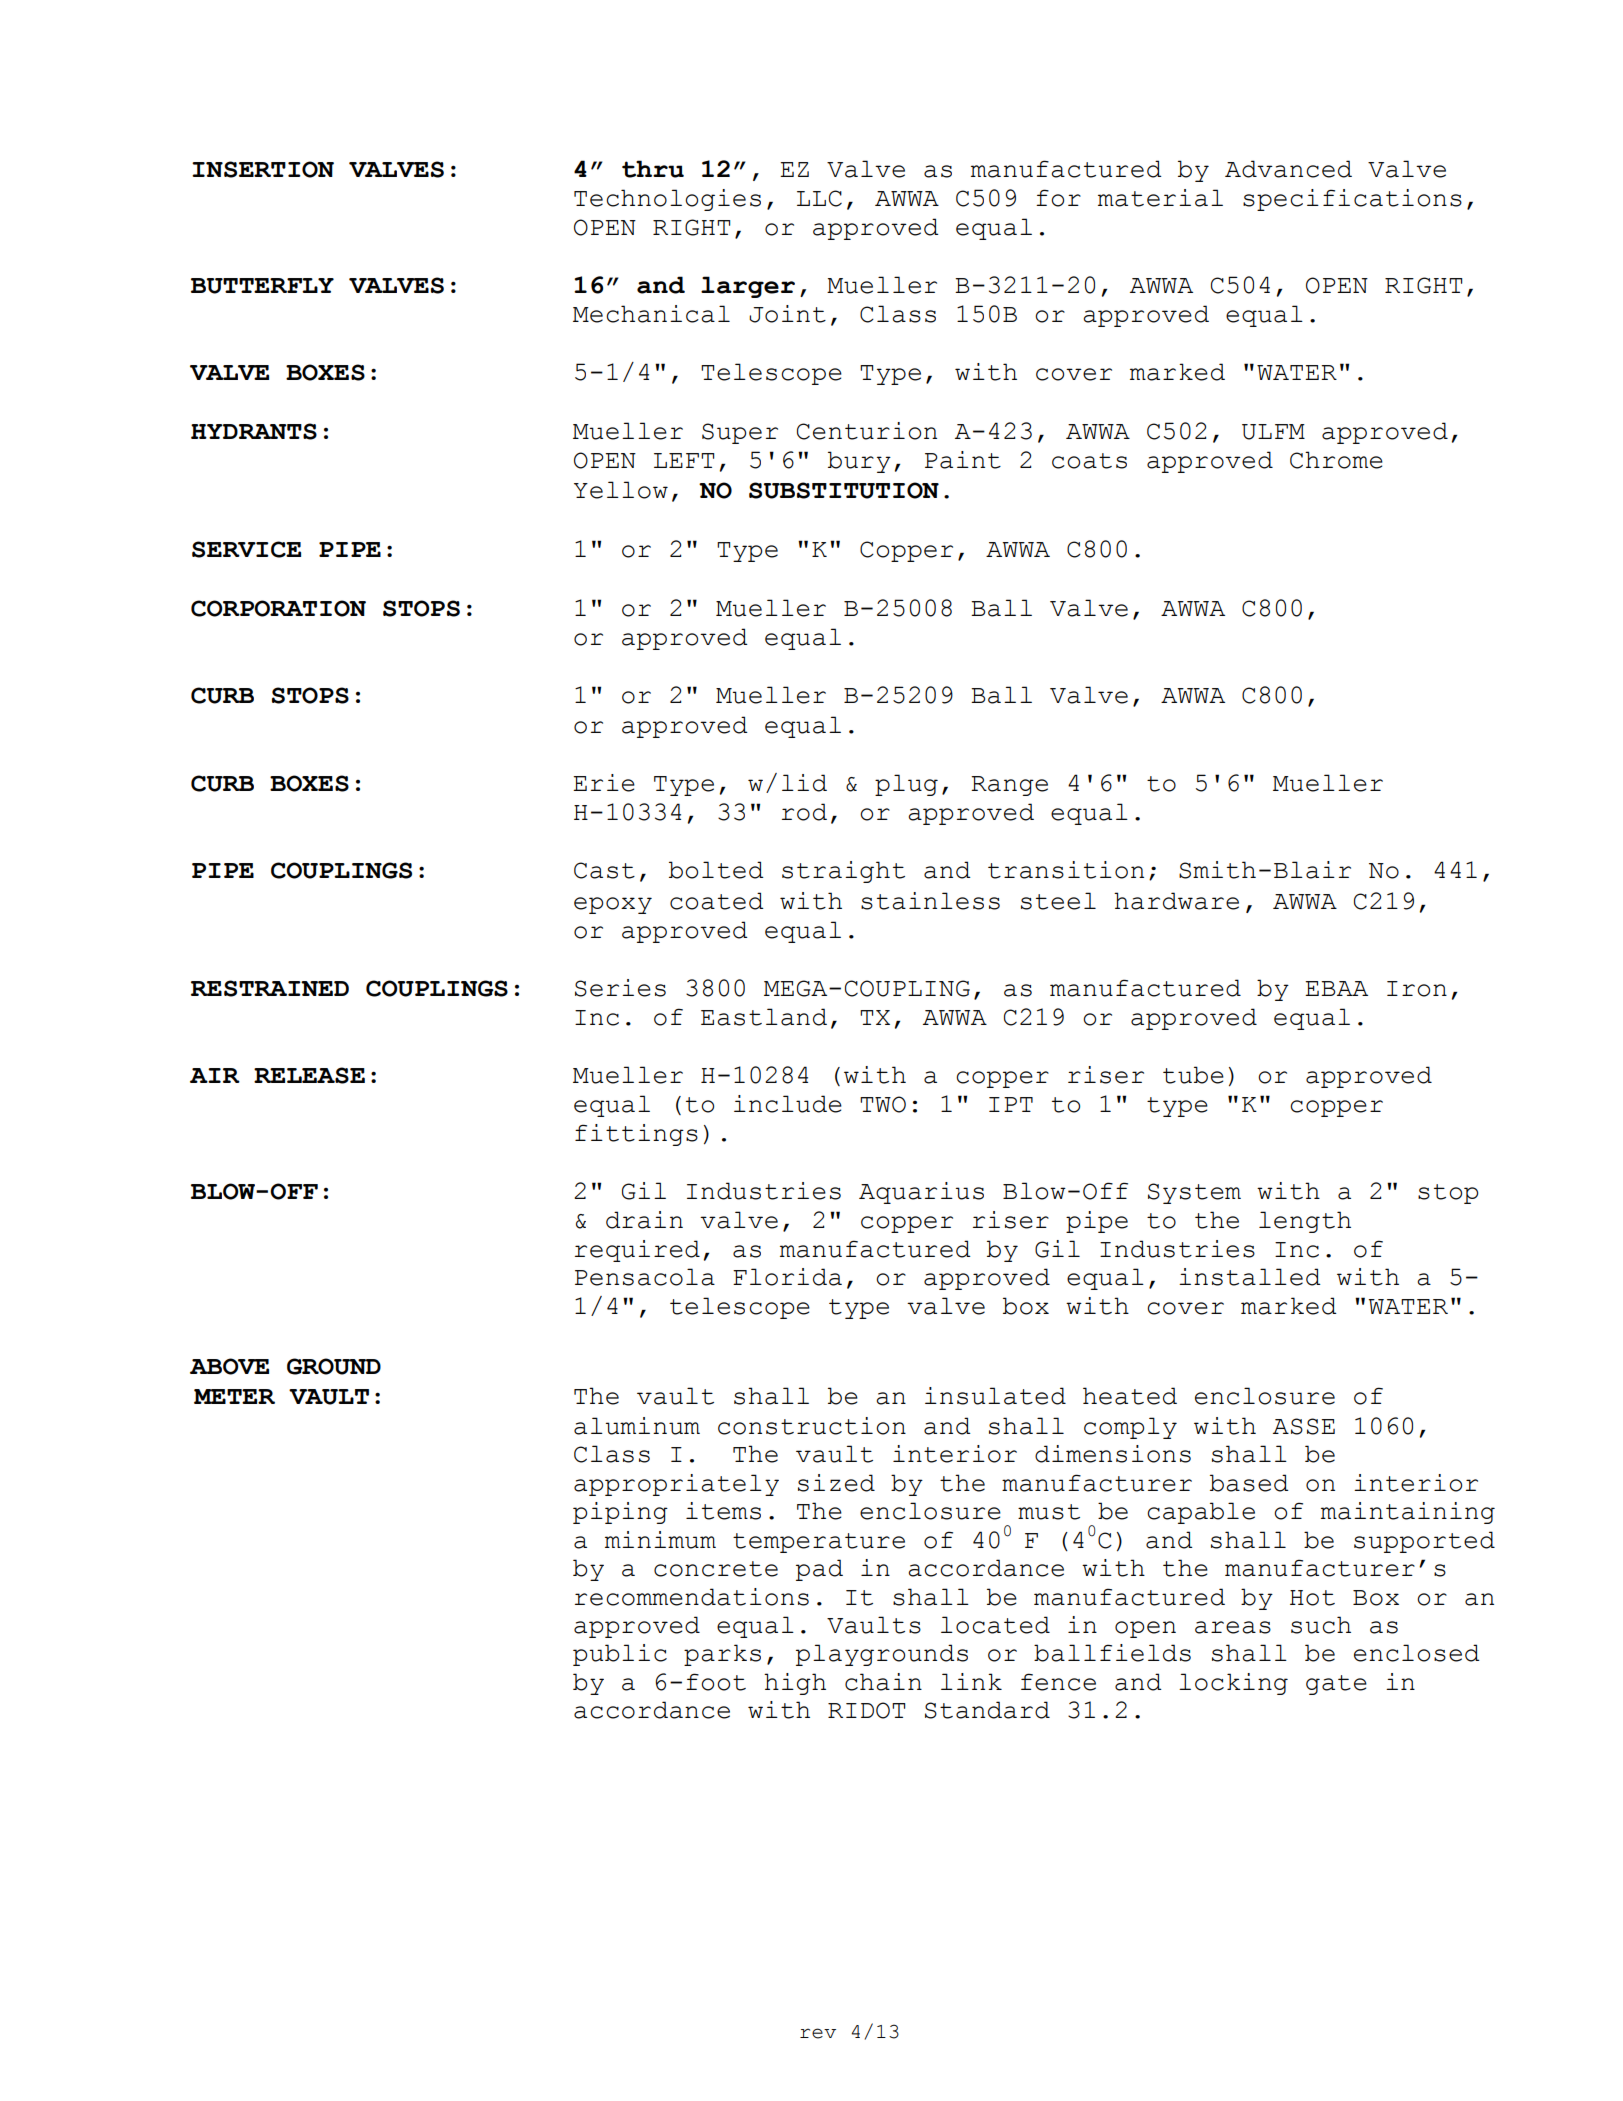  I want to click on tube, so click(1193, 1075).
